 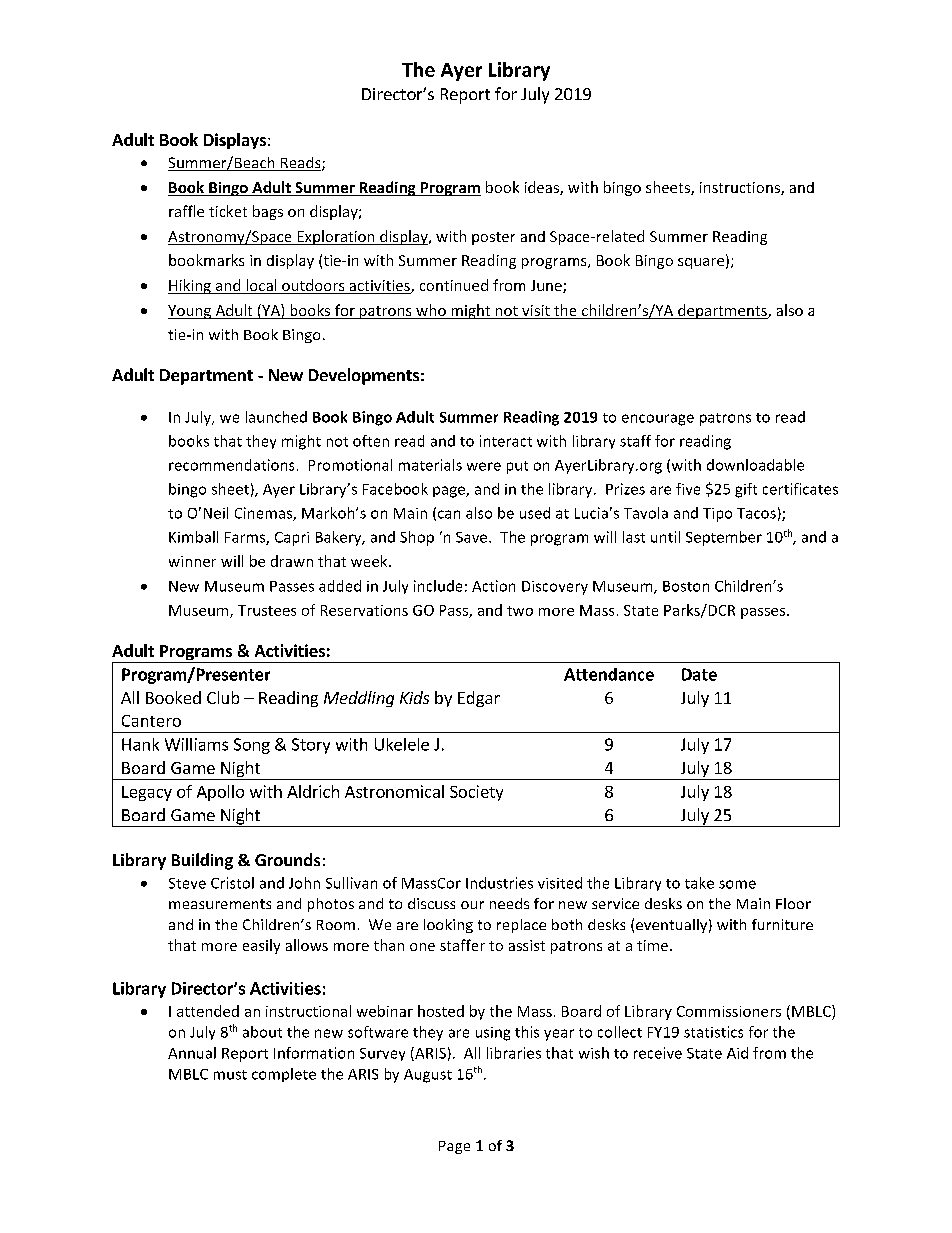 What do you see at coordinates (724, 538) in the screenshot?
I see `September` at bounding box center [724, 538].
